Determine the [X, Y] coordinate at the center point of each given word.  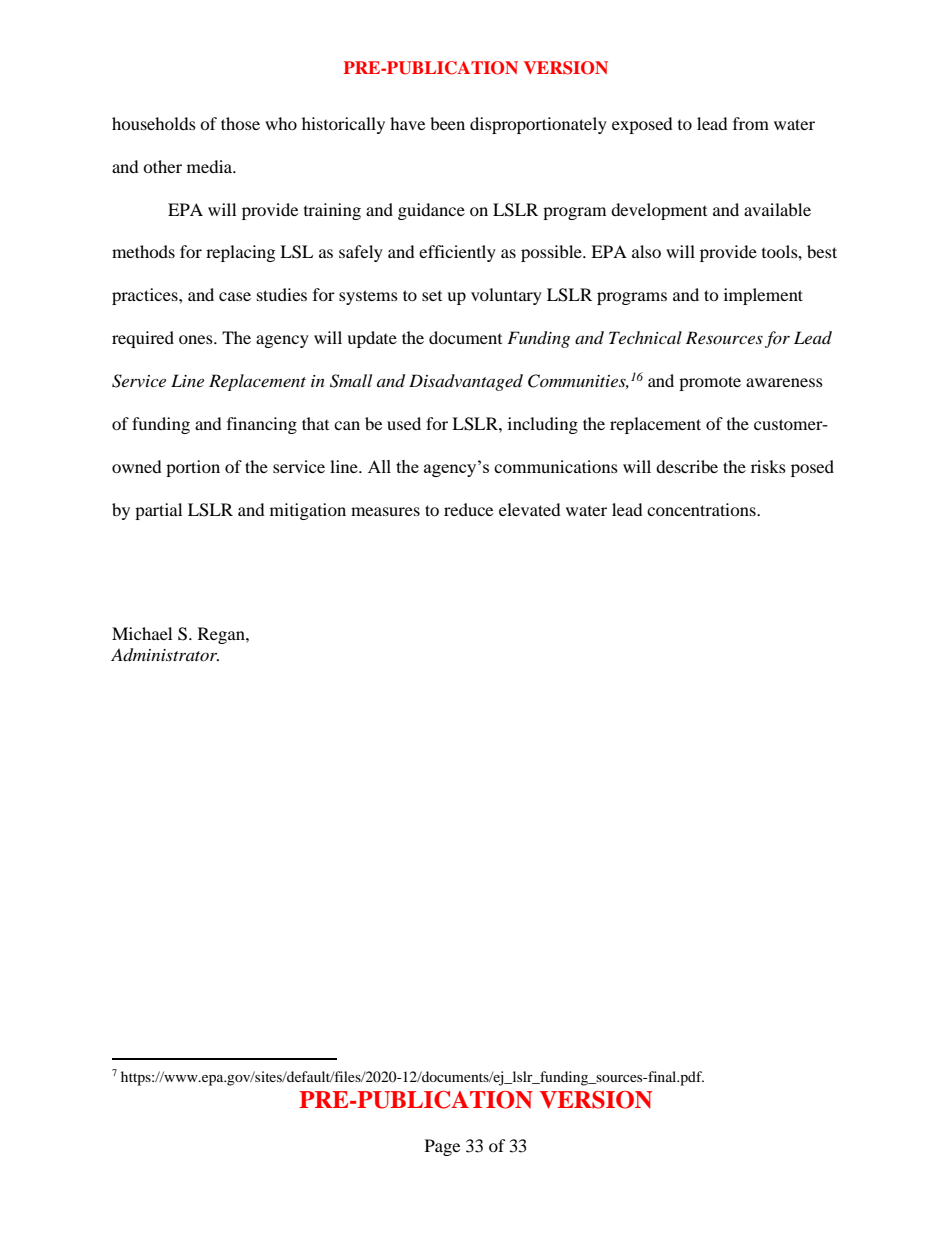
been [447, 123]
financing [262, 425]
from [751, 123]
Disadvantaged [466, 382]
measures [385, 511]
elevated [530, 509]
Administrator [165, 655]
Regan [222, 635]
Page [442, 1147]
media [211, 166]
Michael [142, 633]
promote [710, 383]
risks [768, 466]
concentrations [702, 509]
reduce [468, 509]
